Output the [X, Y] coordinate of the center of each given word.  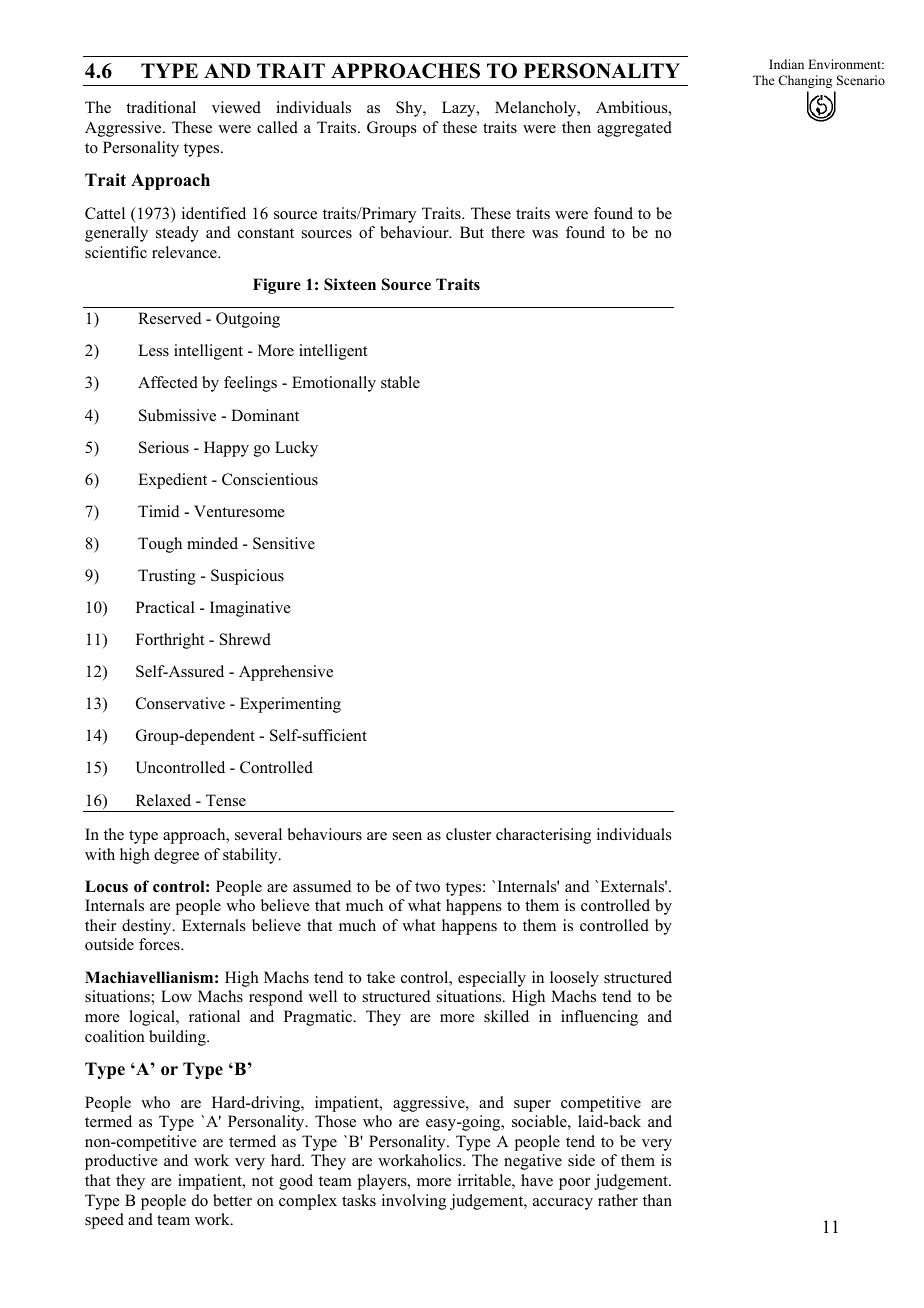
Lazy [460, 109]
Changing [805, 81]
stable [400, 382]
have [537, 1180]
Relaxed [163, 800]
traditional [161, 107]
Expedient [172, 481]
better [232, 1200]
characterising [543, 836]
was [545, 234]
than [657, 1200]
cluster [468, 834]
